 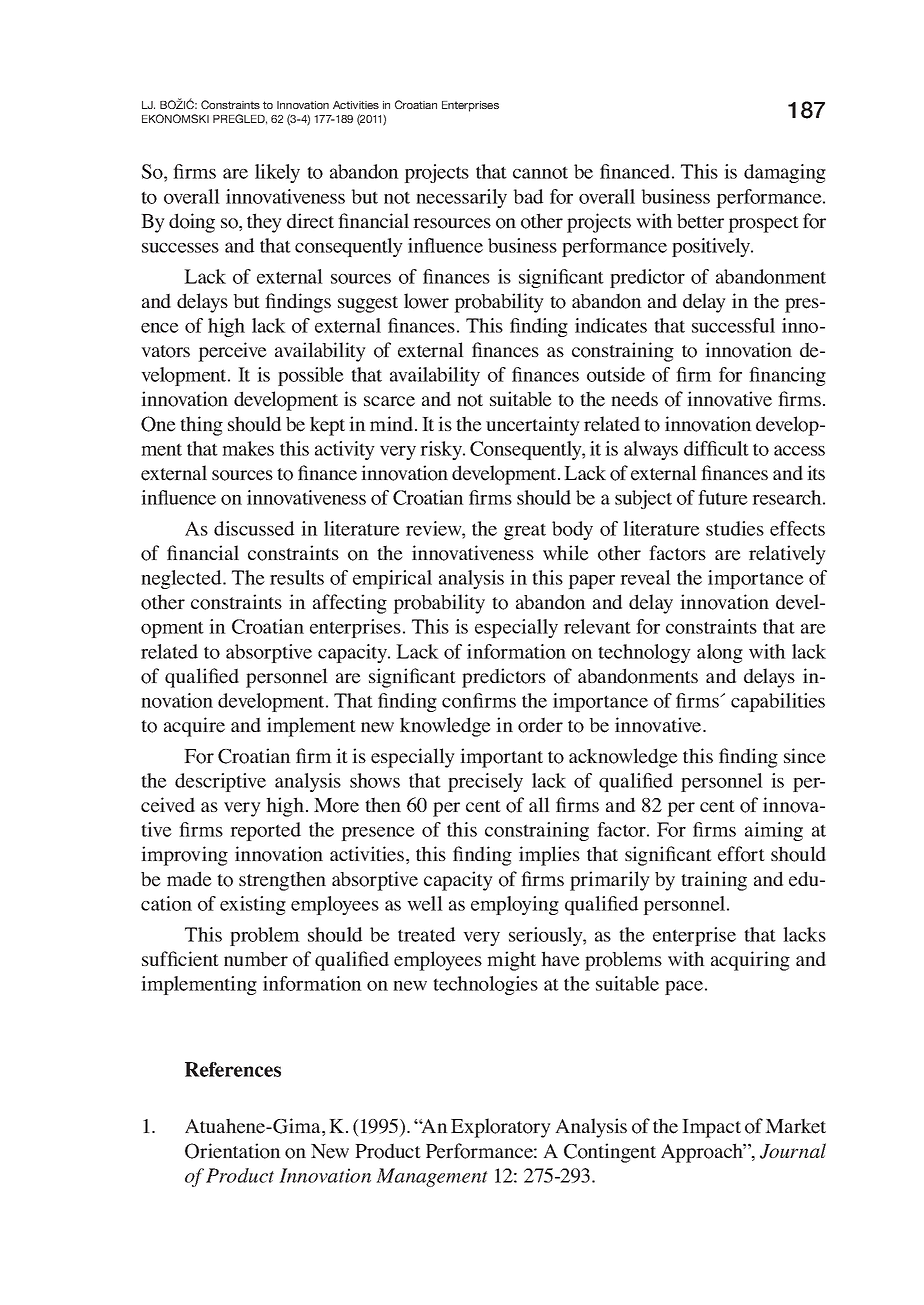 What do you see at coordinates (194, 727) in the screenshot?
I see `acquire` at bounding box center [194, 727].
